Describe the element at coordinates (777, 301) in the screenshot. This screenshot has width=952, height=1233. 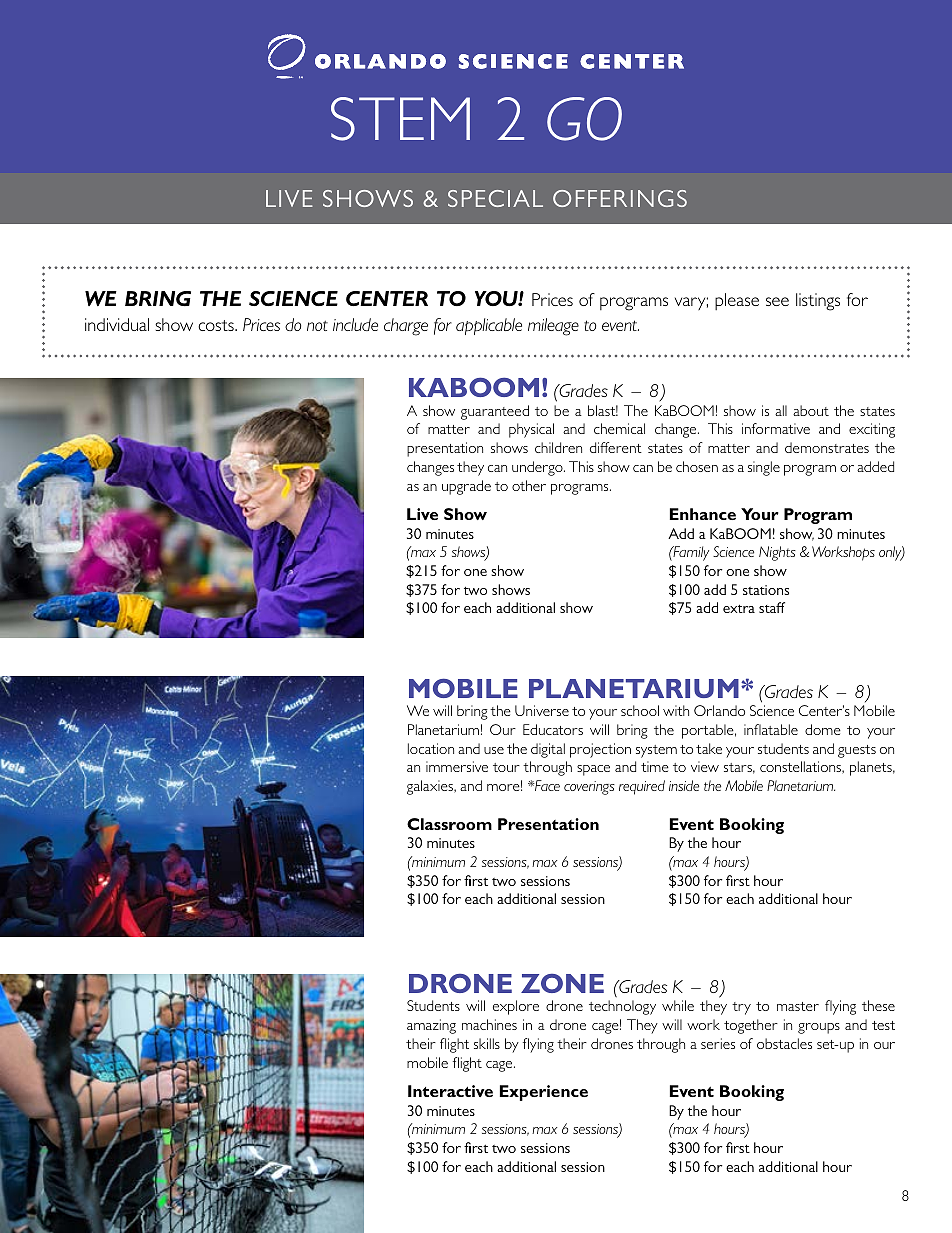
I see `see` at that location.
